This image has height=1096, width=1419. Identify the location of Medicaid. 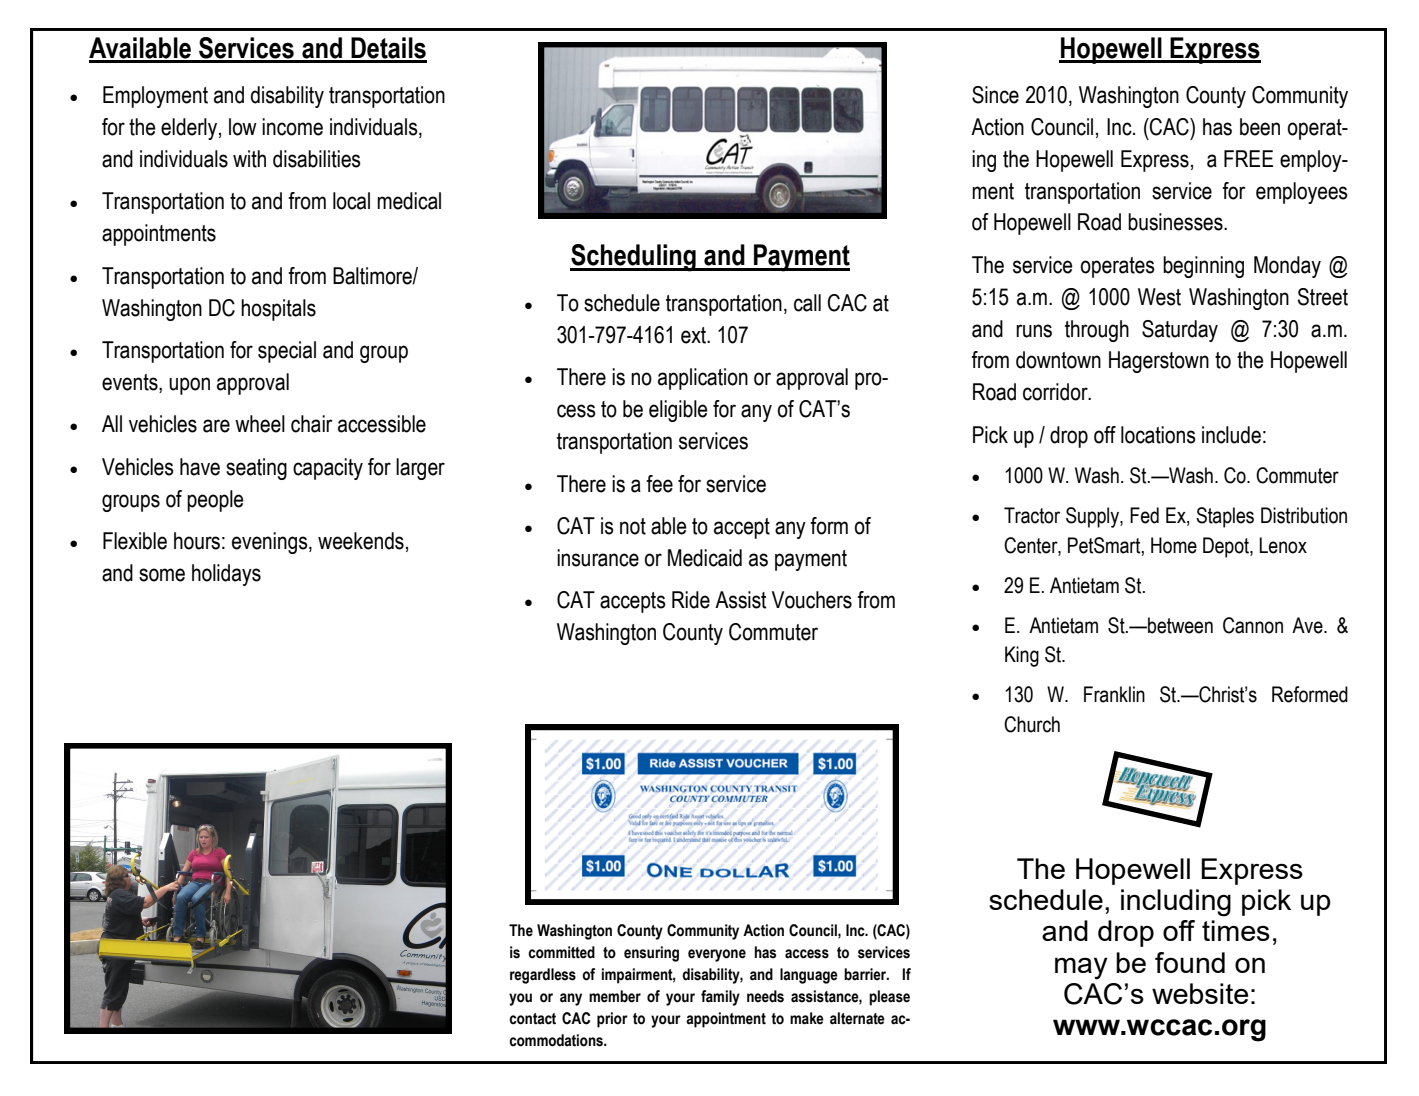
(705, 558).
